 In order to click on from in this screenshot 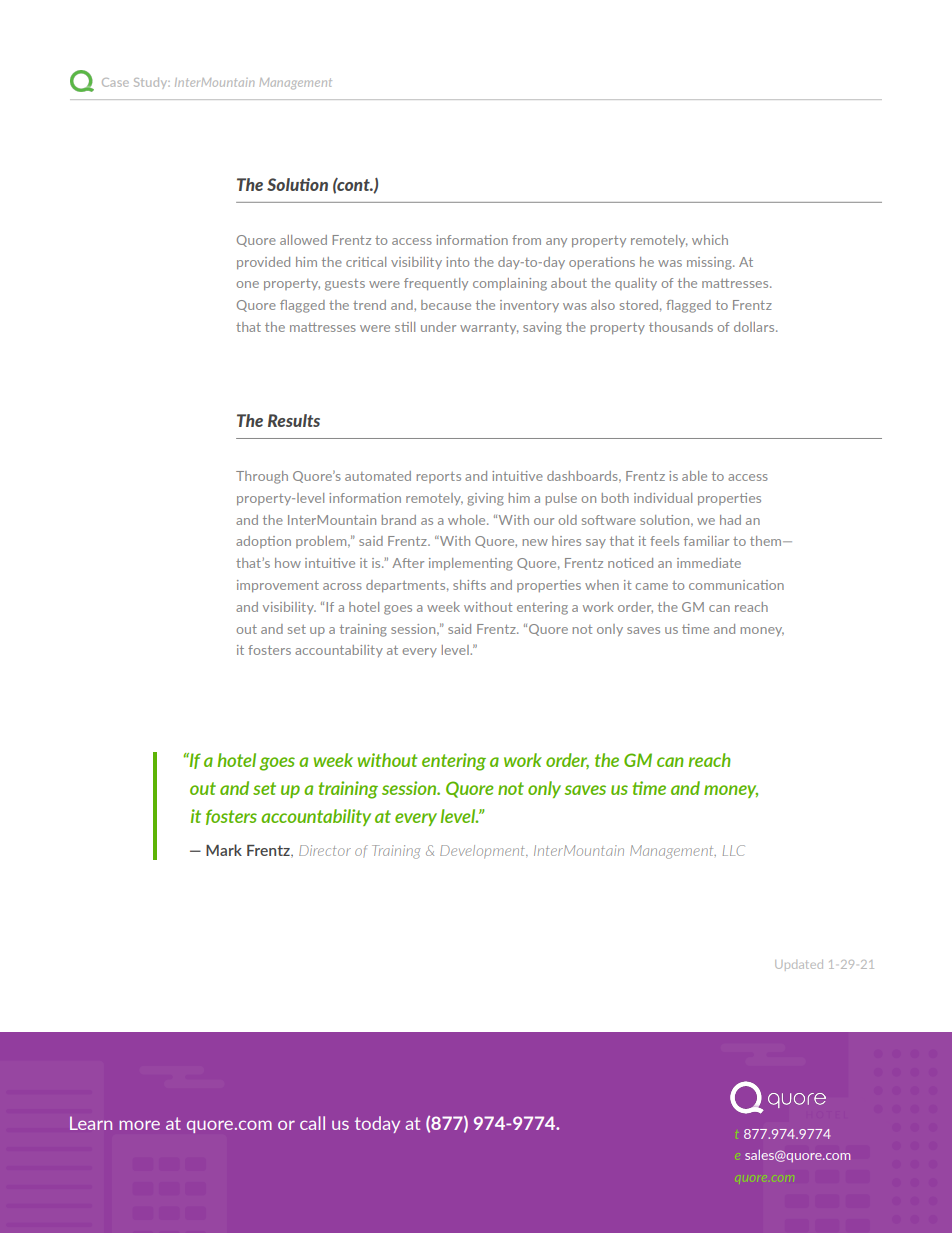, I will do `click(526, 240)`.
